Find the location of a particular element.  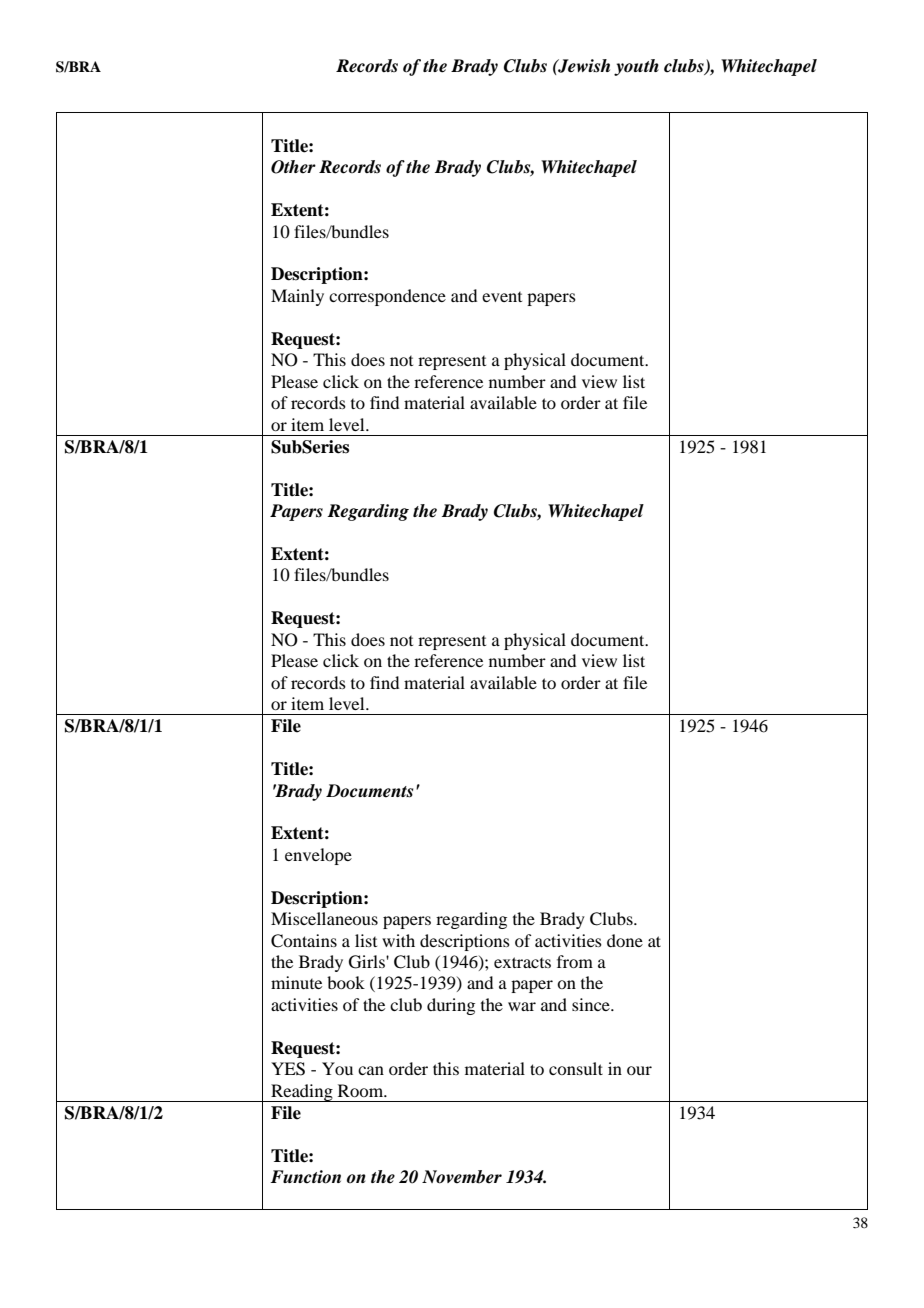

correspondence is located at coordinates (387, 297).
